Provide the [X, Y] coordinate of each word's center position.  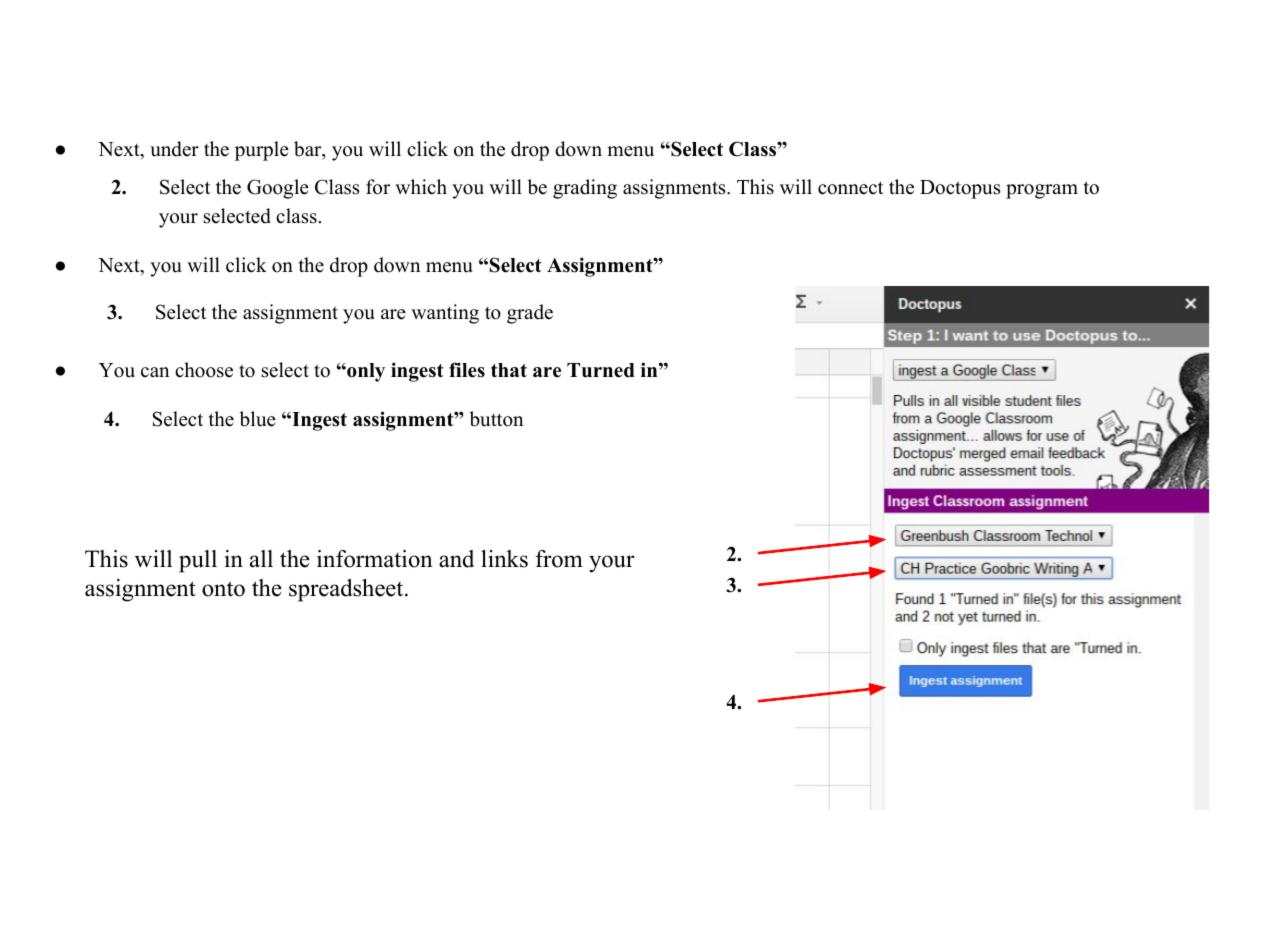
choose [204, 370]
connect [850, 188]
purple [262, 151]
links [504, 559]
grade [530, 314]
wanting [445, 314]
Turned [601, 370]
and [456, 559]
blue [257, 419]
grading [585, 189]
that [509, 370]
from [559, 559]
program [1042, 191]
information [375, 559]
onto [223, 589]
